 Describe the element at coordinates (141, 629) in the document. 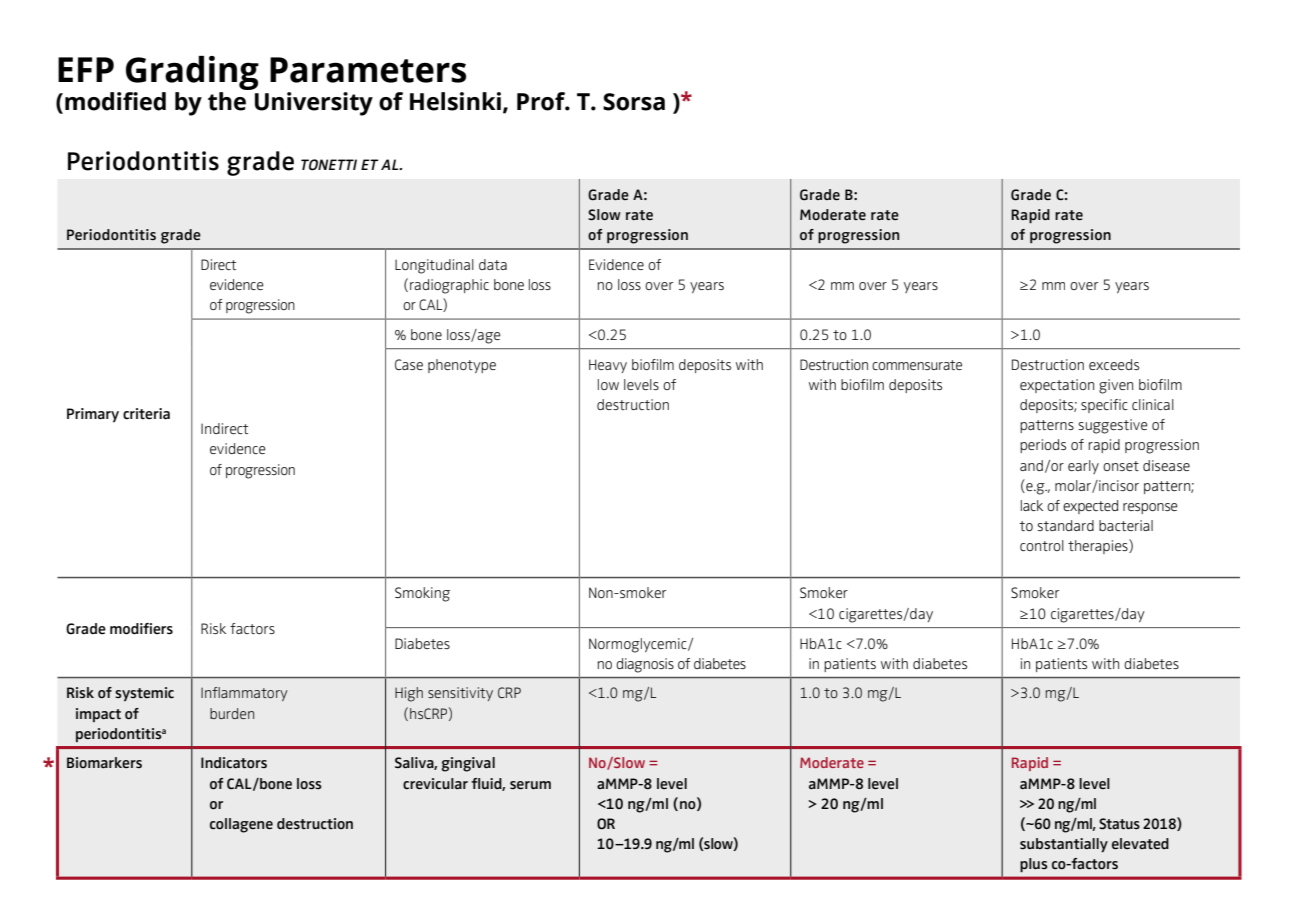

I see `modifiers` at that location.
